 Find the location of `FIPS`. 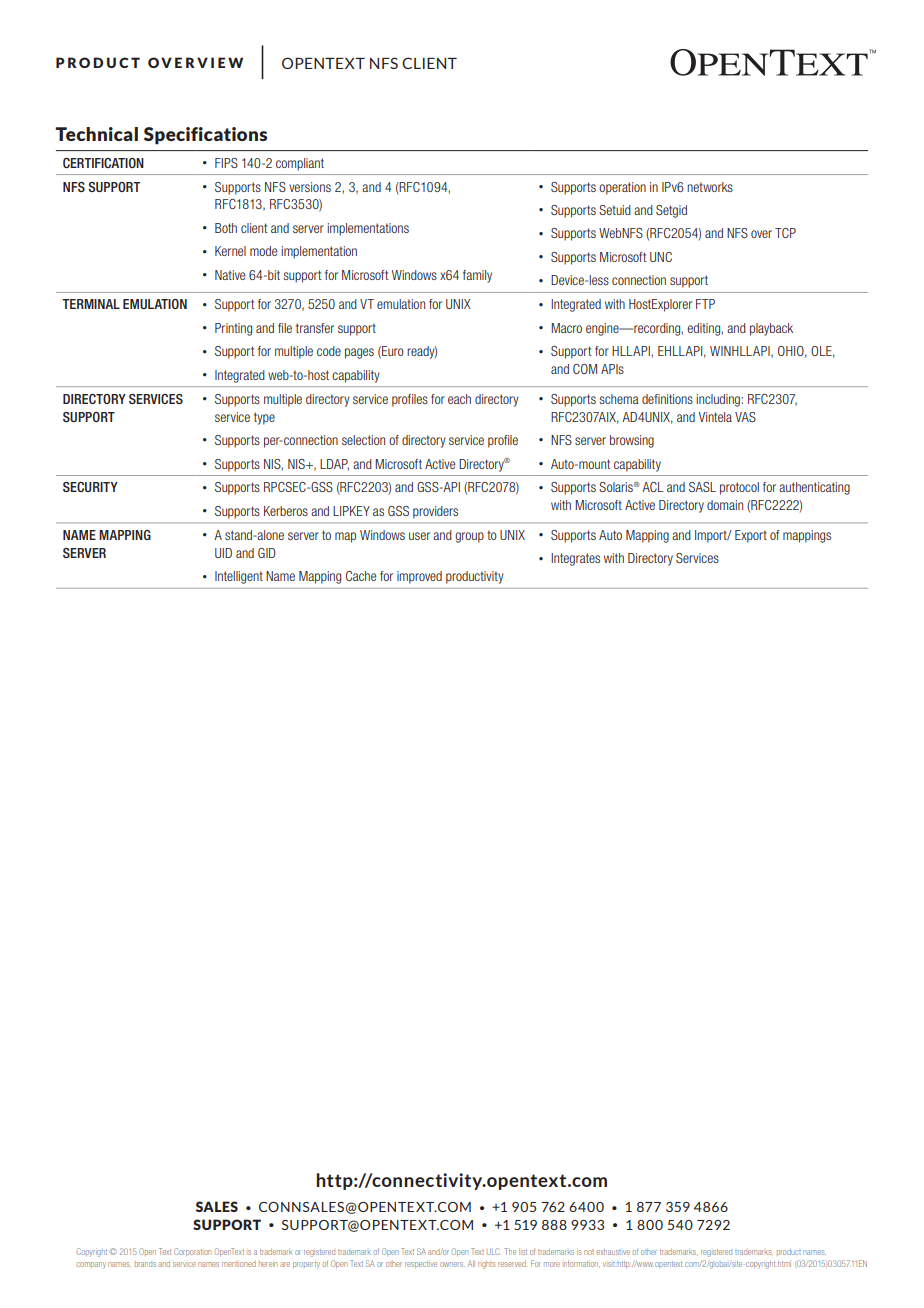

FIPS is located at coordinates (226, 163).
